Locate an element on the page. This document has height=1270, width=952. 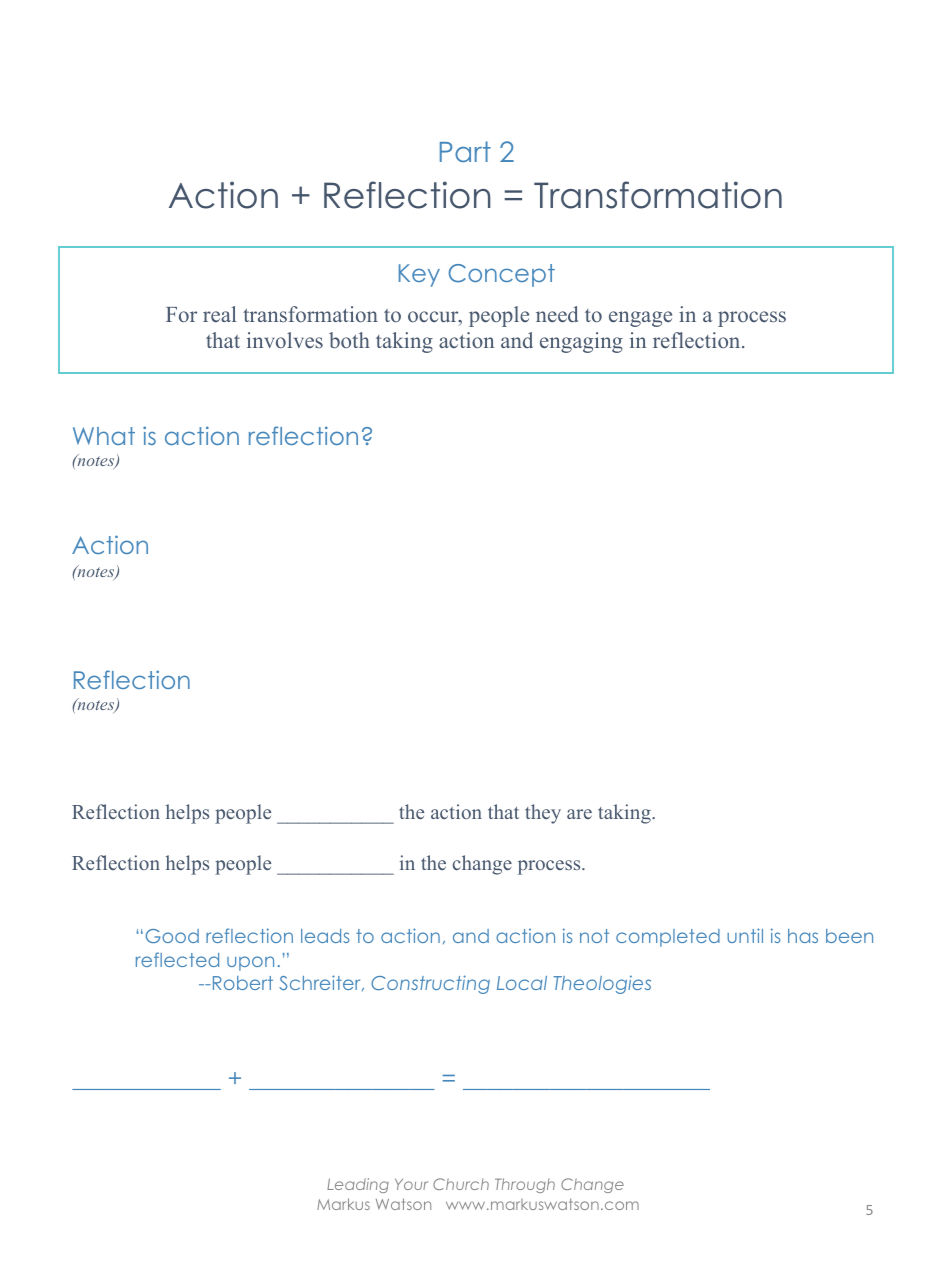
Part is located at coordinates (465, 151).
